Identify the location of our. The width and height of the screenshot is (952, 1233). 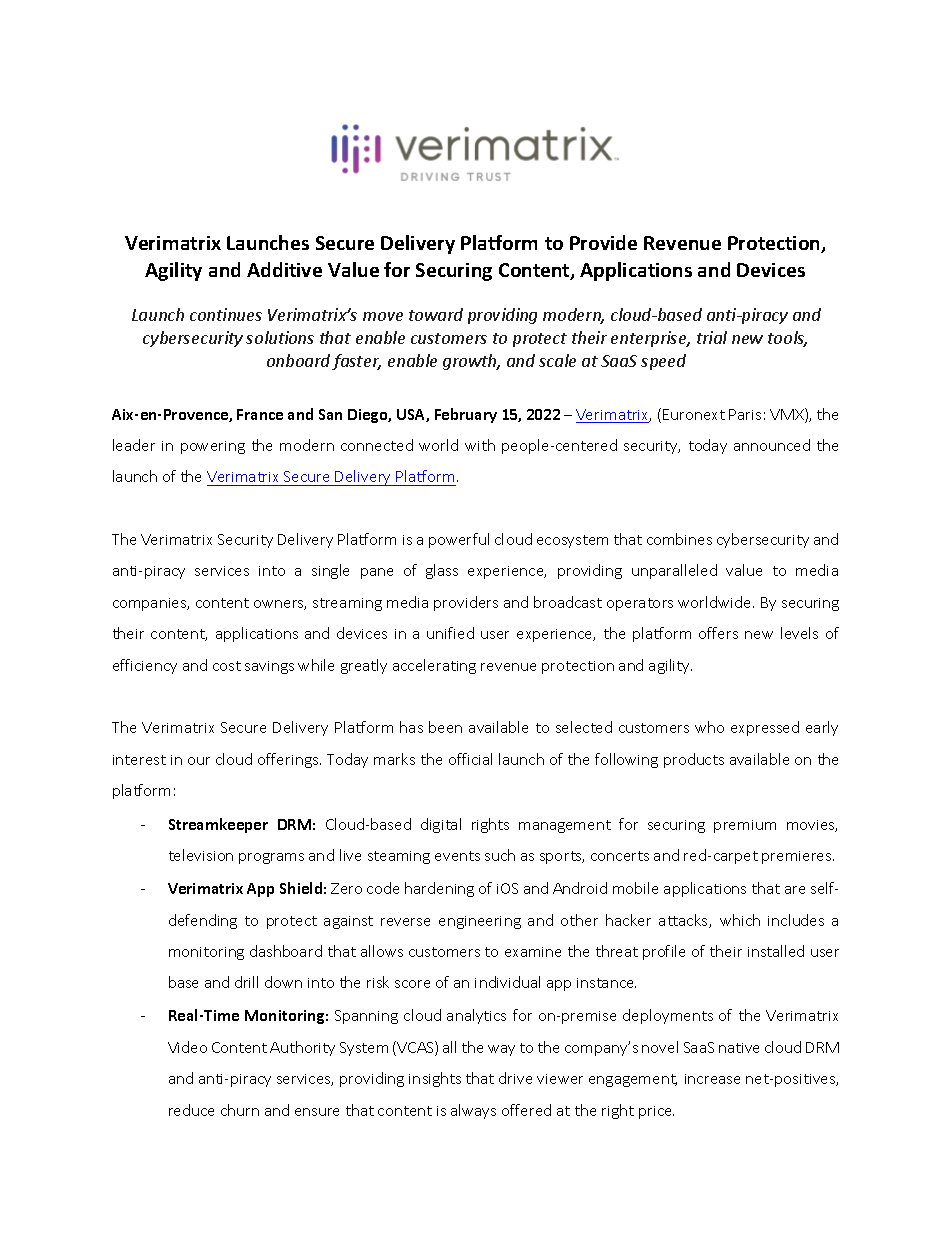
(199, 761).
